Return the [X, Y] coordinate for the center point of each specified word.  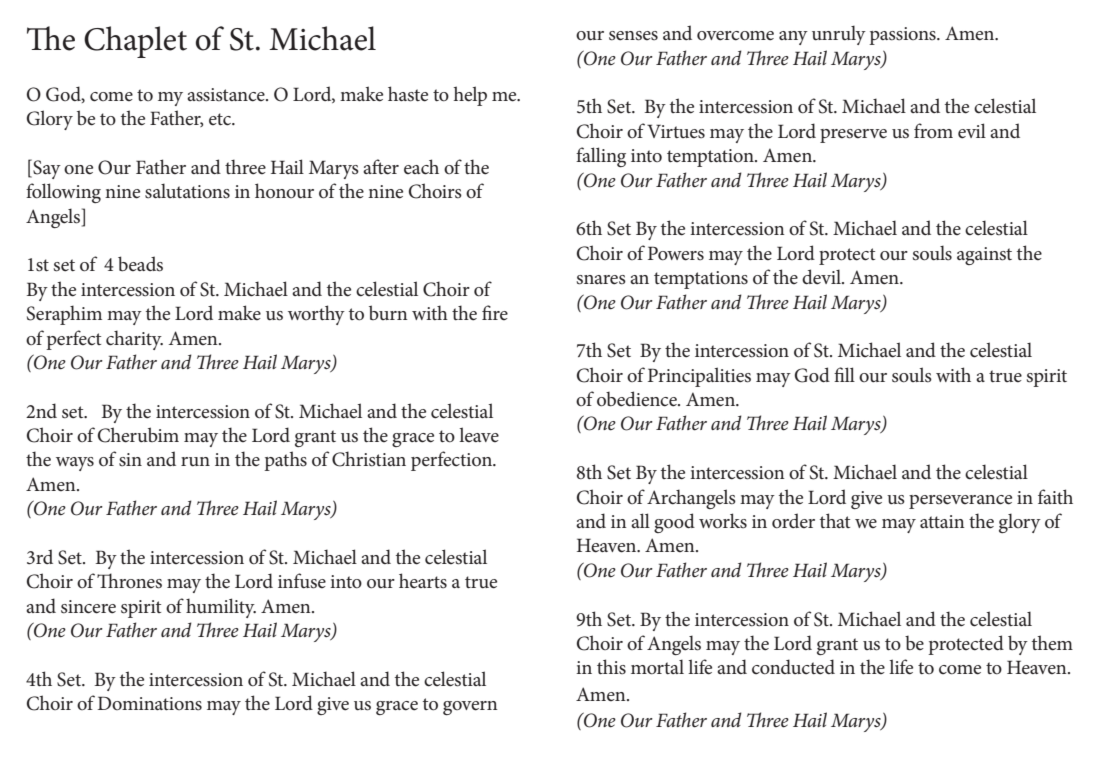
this [611, 667]
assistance [227, 95]
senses [633, 36]
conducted [793, 667]
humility [221, 608]
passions [903, 36]
